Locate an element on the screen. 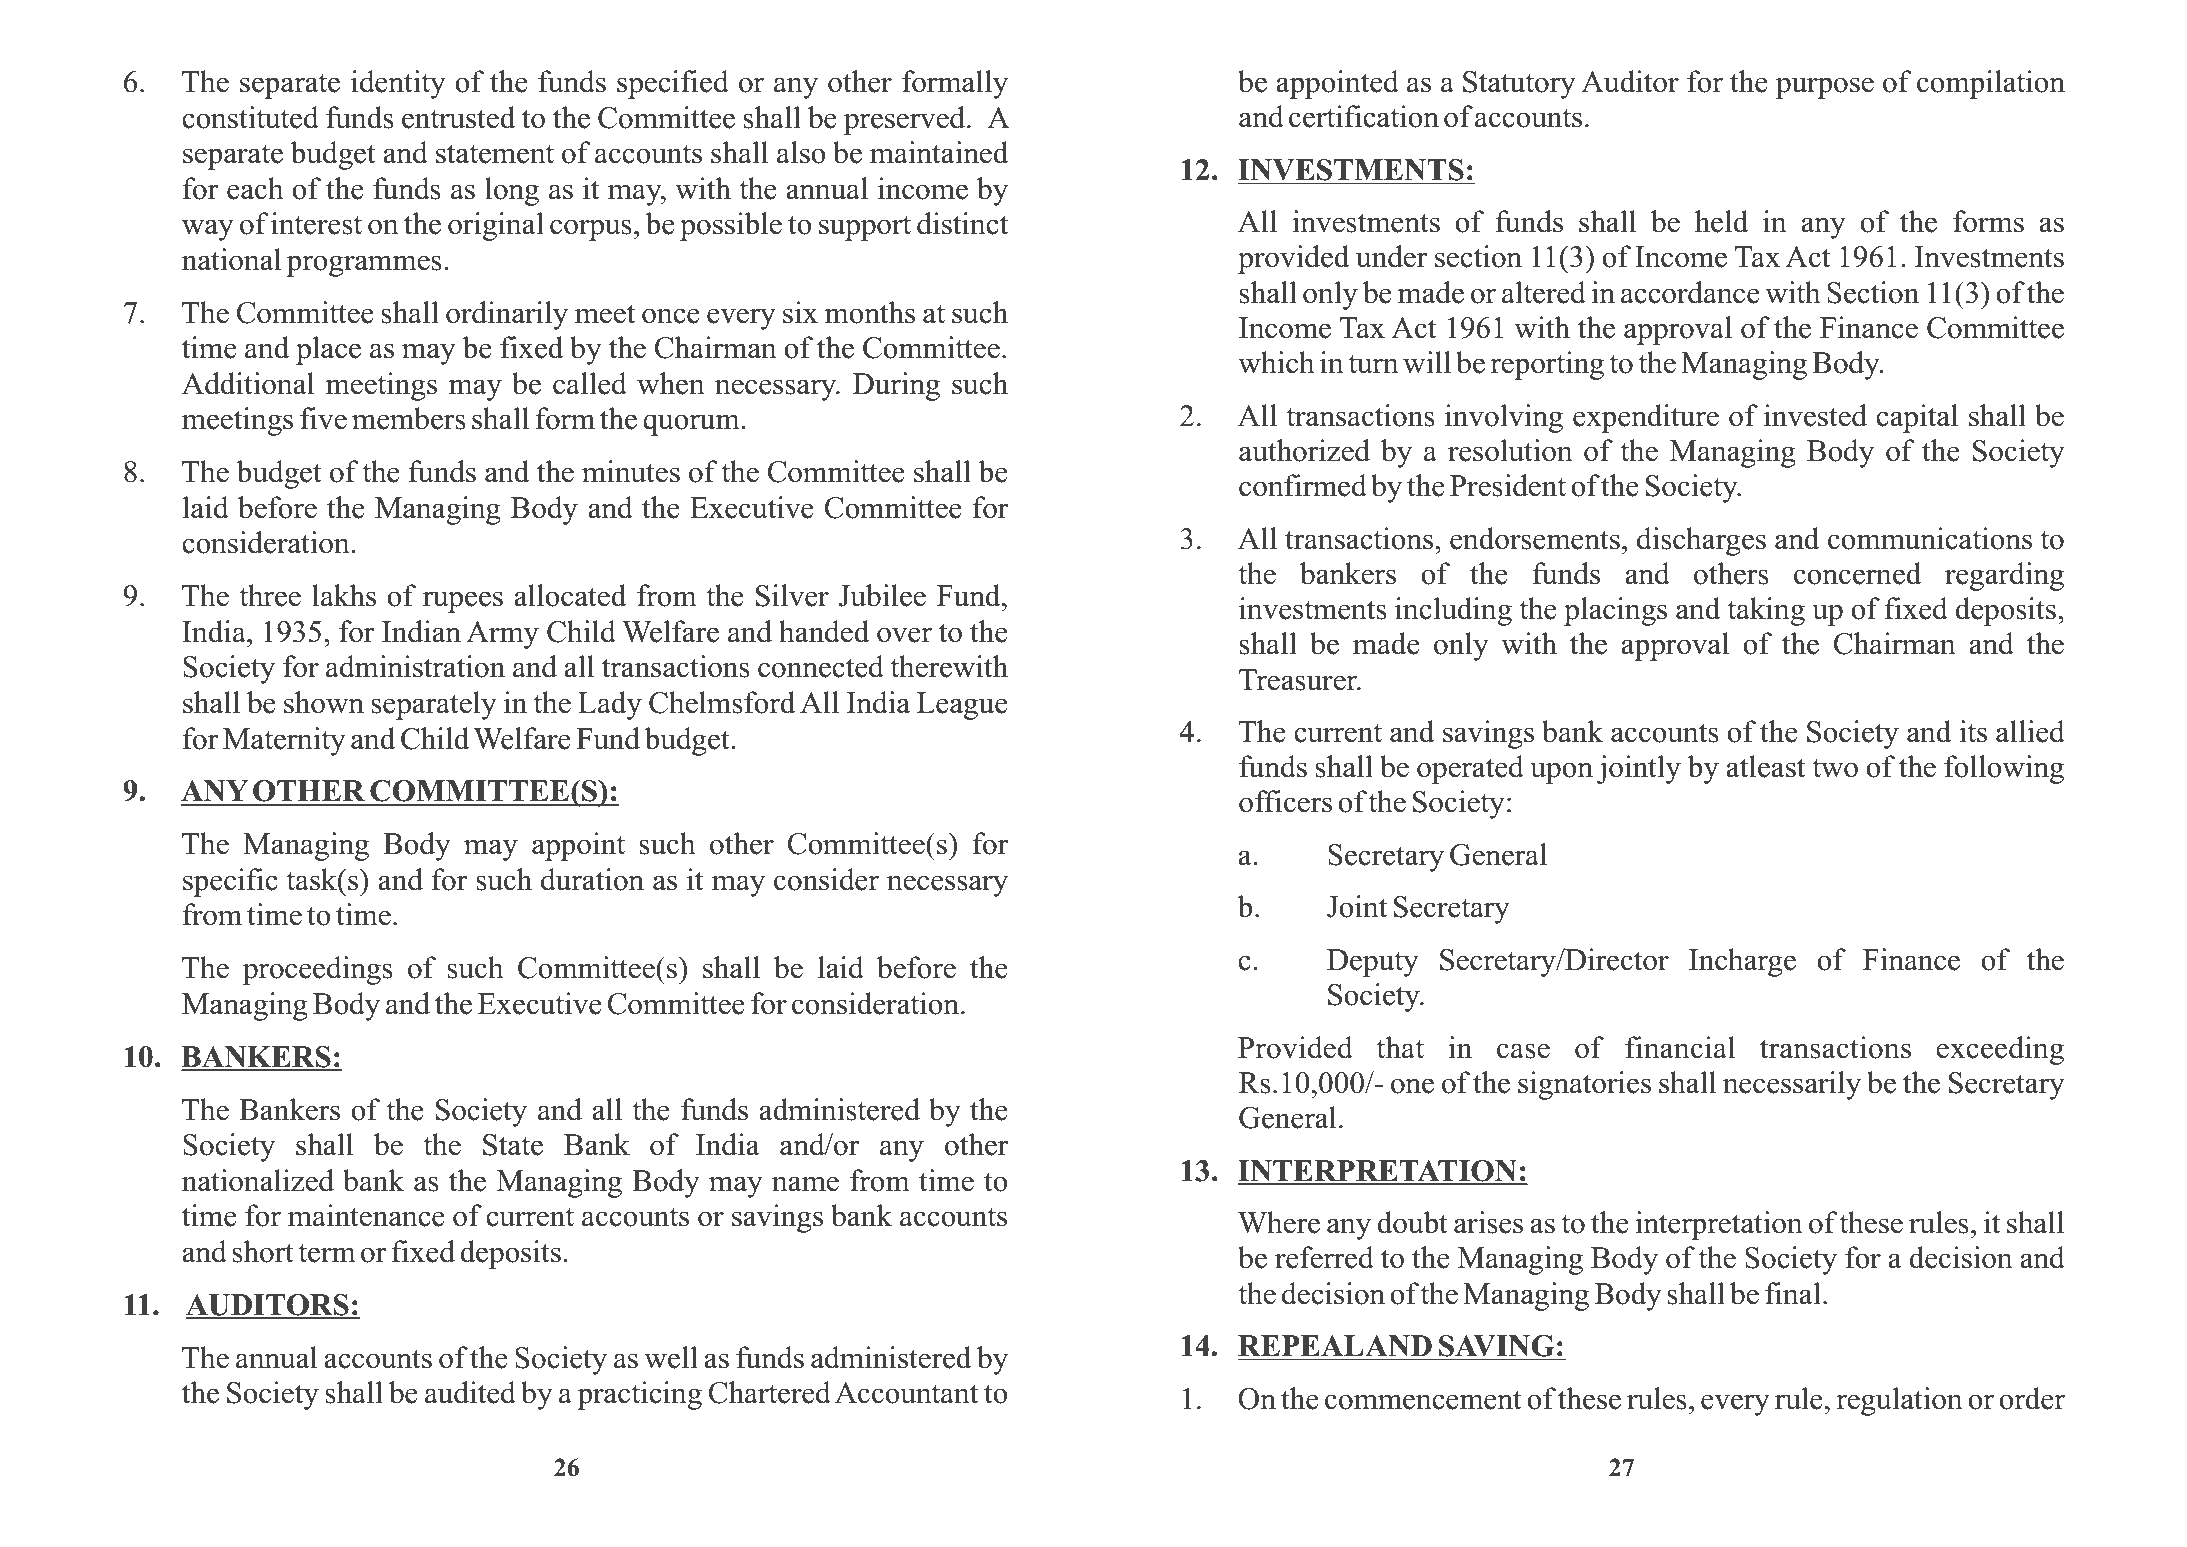  confirmed is located at coordinates (1303, 485).
